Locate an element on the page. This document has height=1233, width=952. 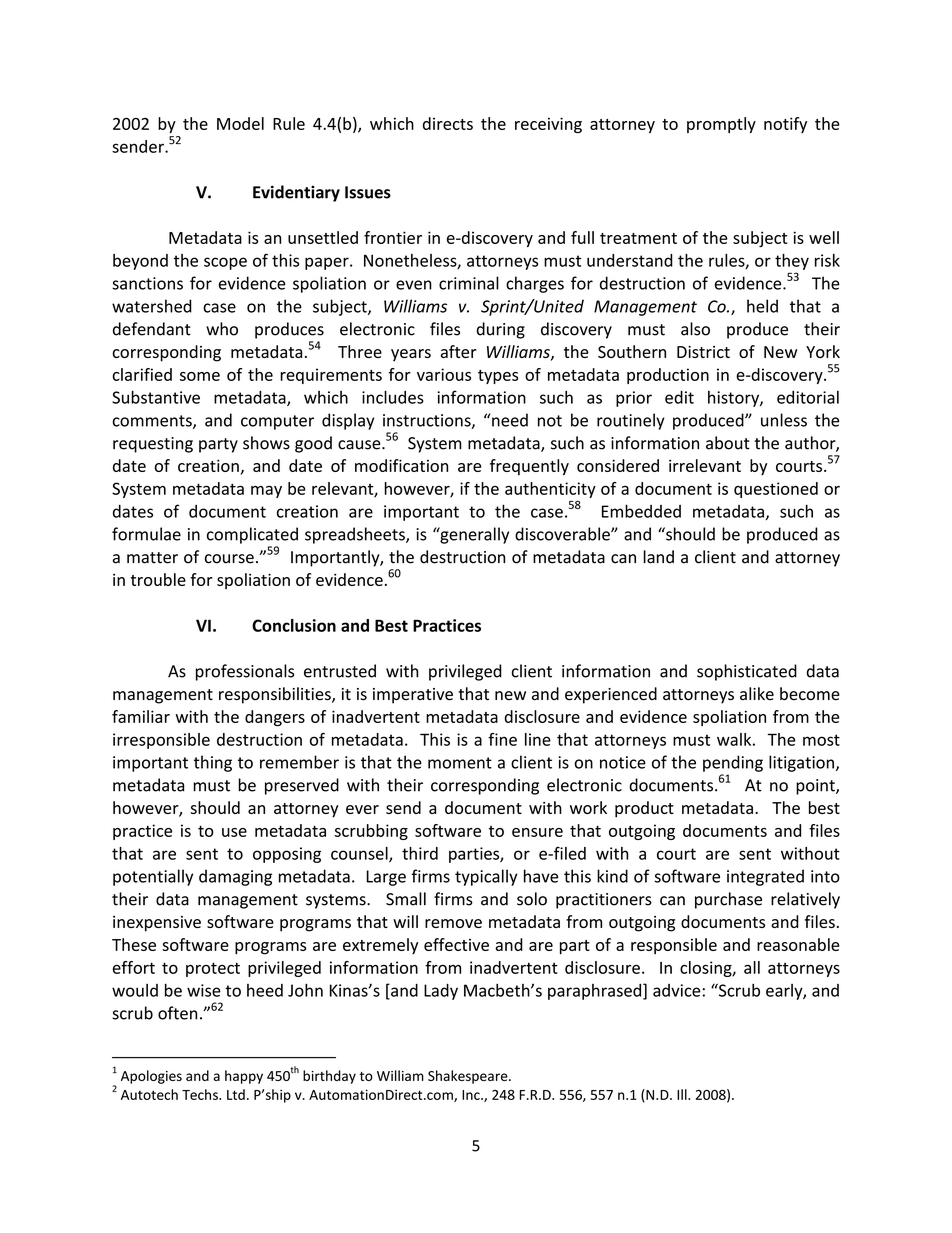
shows is located at coordinates (266, 443).
